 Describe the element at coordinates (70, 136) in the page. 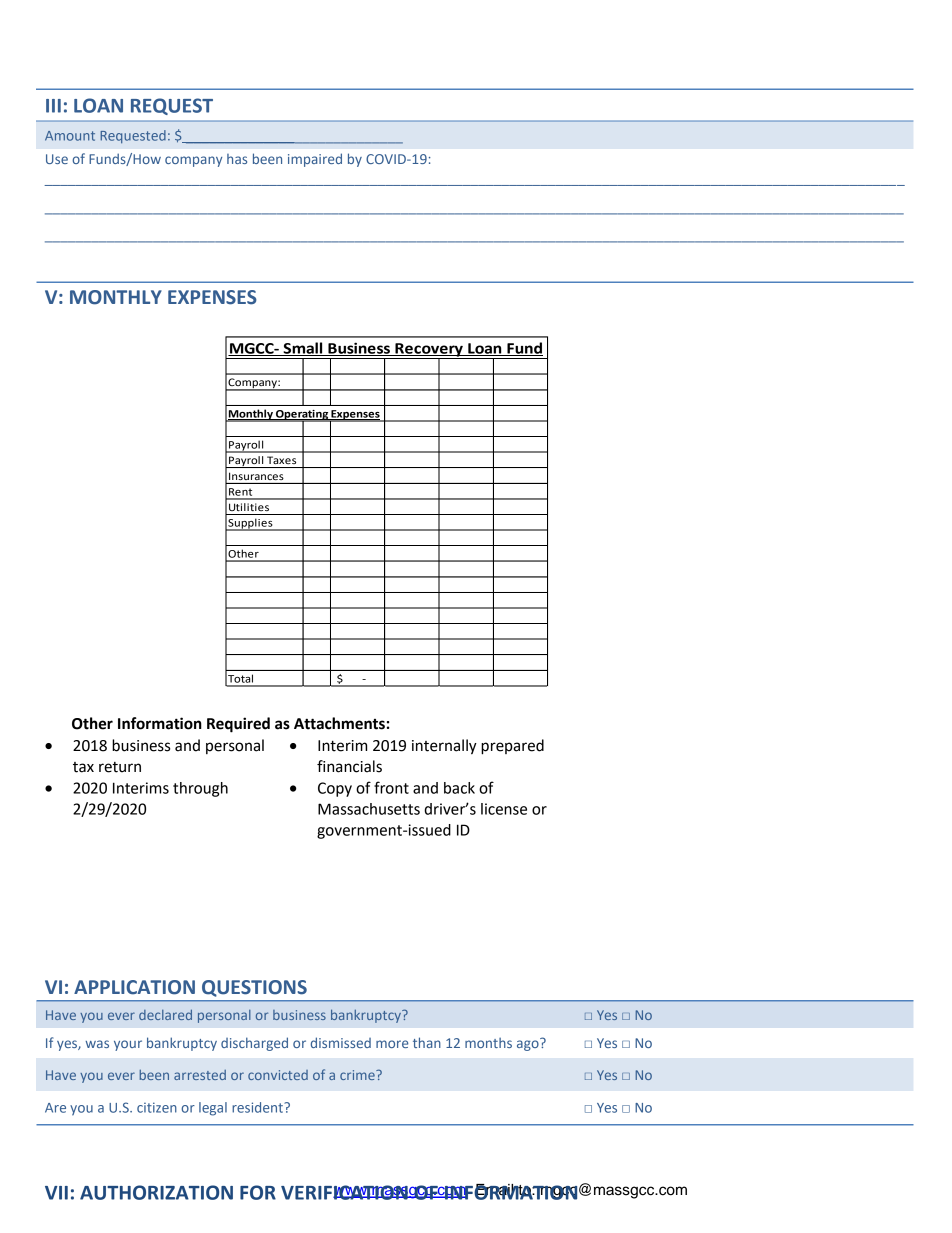

I see `Amount` at that location.
